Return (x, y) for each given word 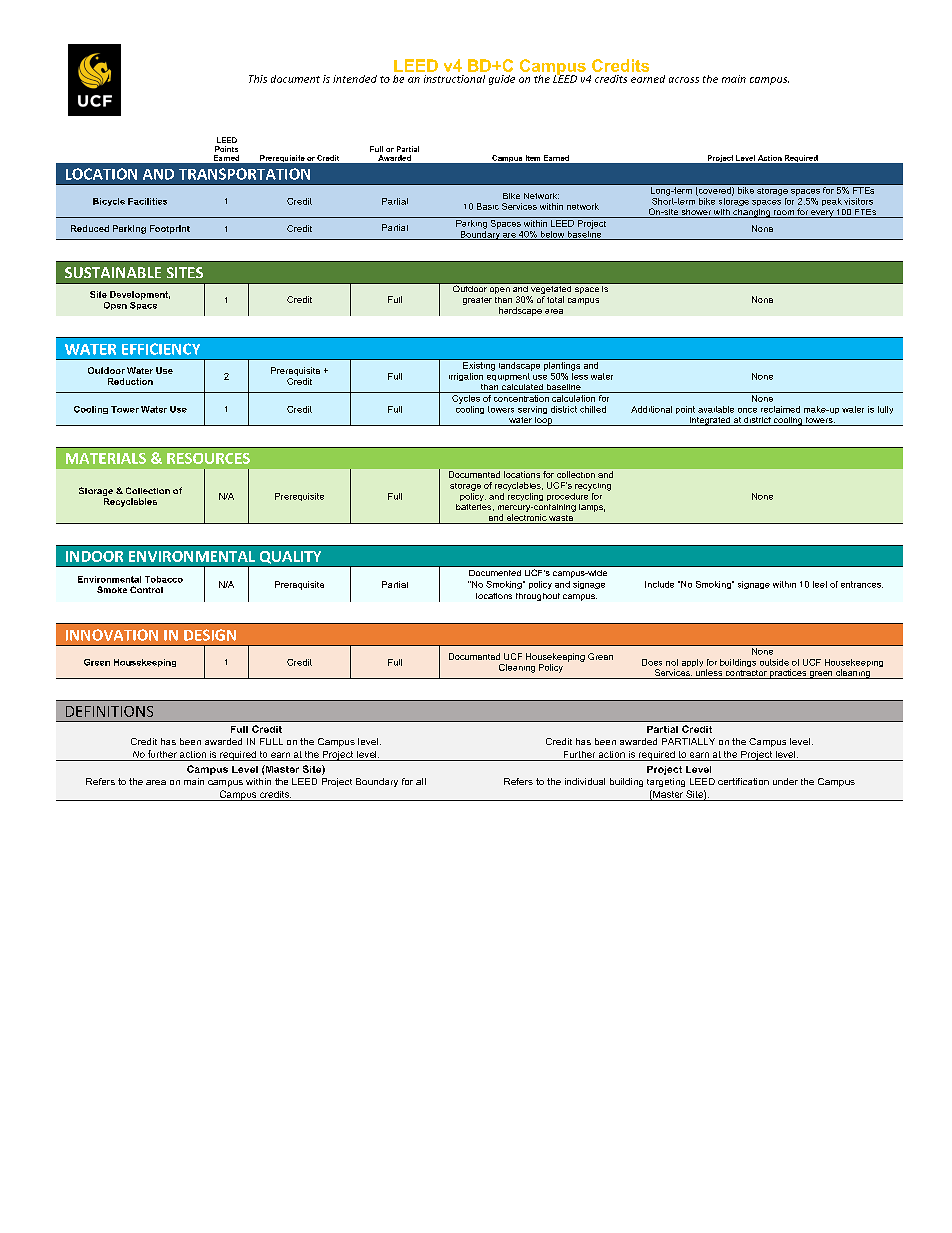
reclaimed (780, 409)
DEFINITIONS (109, 711)
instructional (454, 79)
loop (544, 421)
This (258, 79)
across (684, 80)
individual (585, 781)
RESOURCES (208, 458)
